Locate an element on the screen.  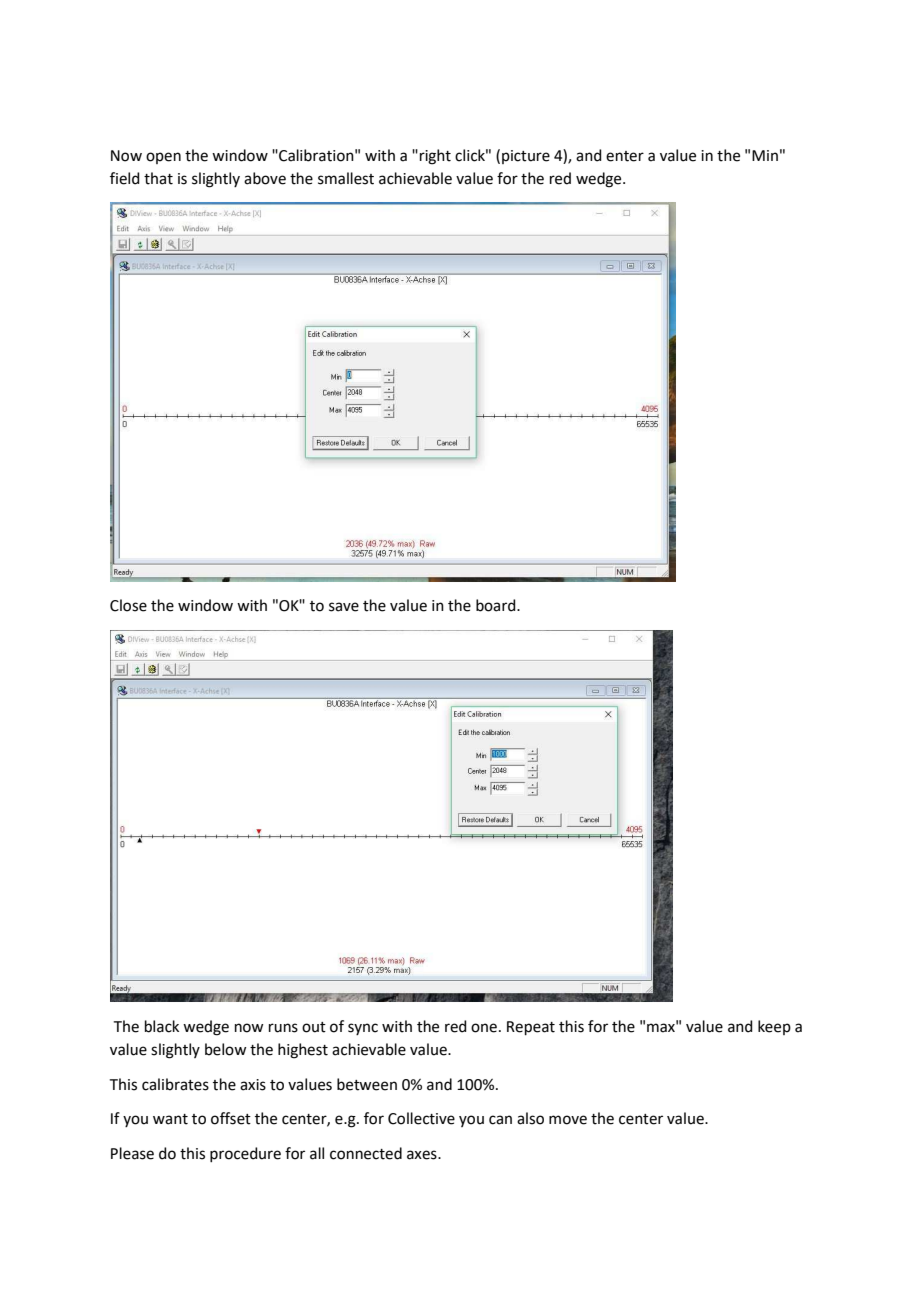
one is located at coordinates (484, 1028).
